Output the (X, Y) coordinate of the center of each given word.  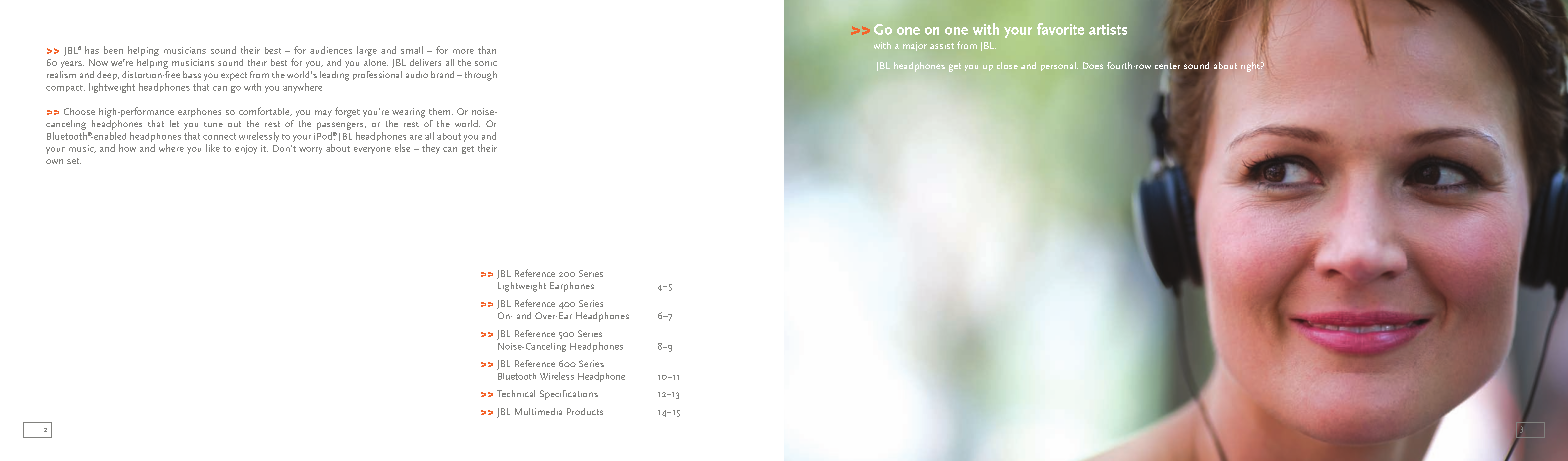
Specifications (569, 395)
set (74, 161)
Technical (516, 393)
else (402, 148)
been (113, 50)
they (431, 149)
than (487, 50)
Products (585, 411)
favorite (1060, 29)
